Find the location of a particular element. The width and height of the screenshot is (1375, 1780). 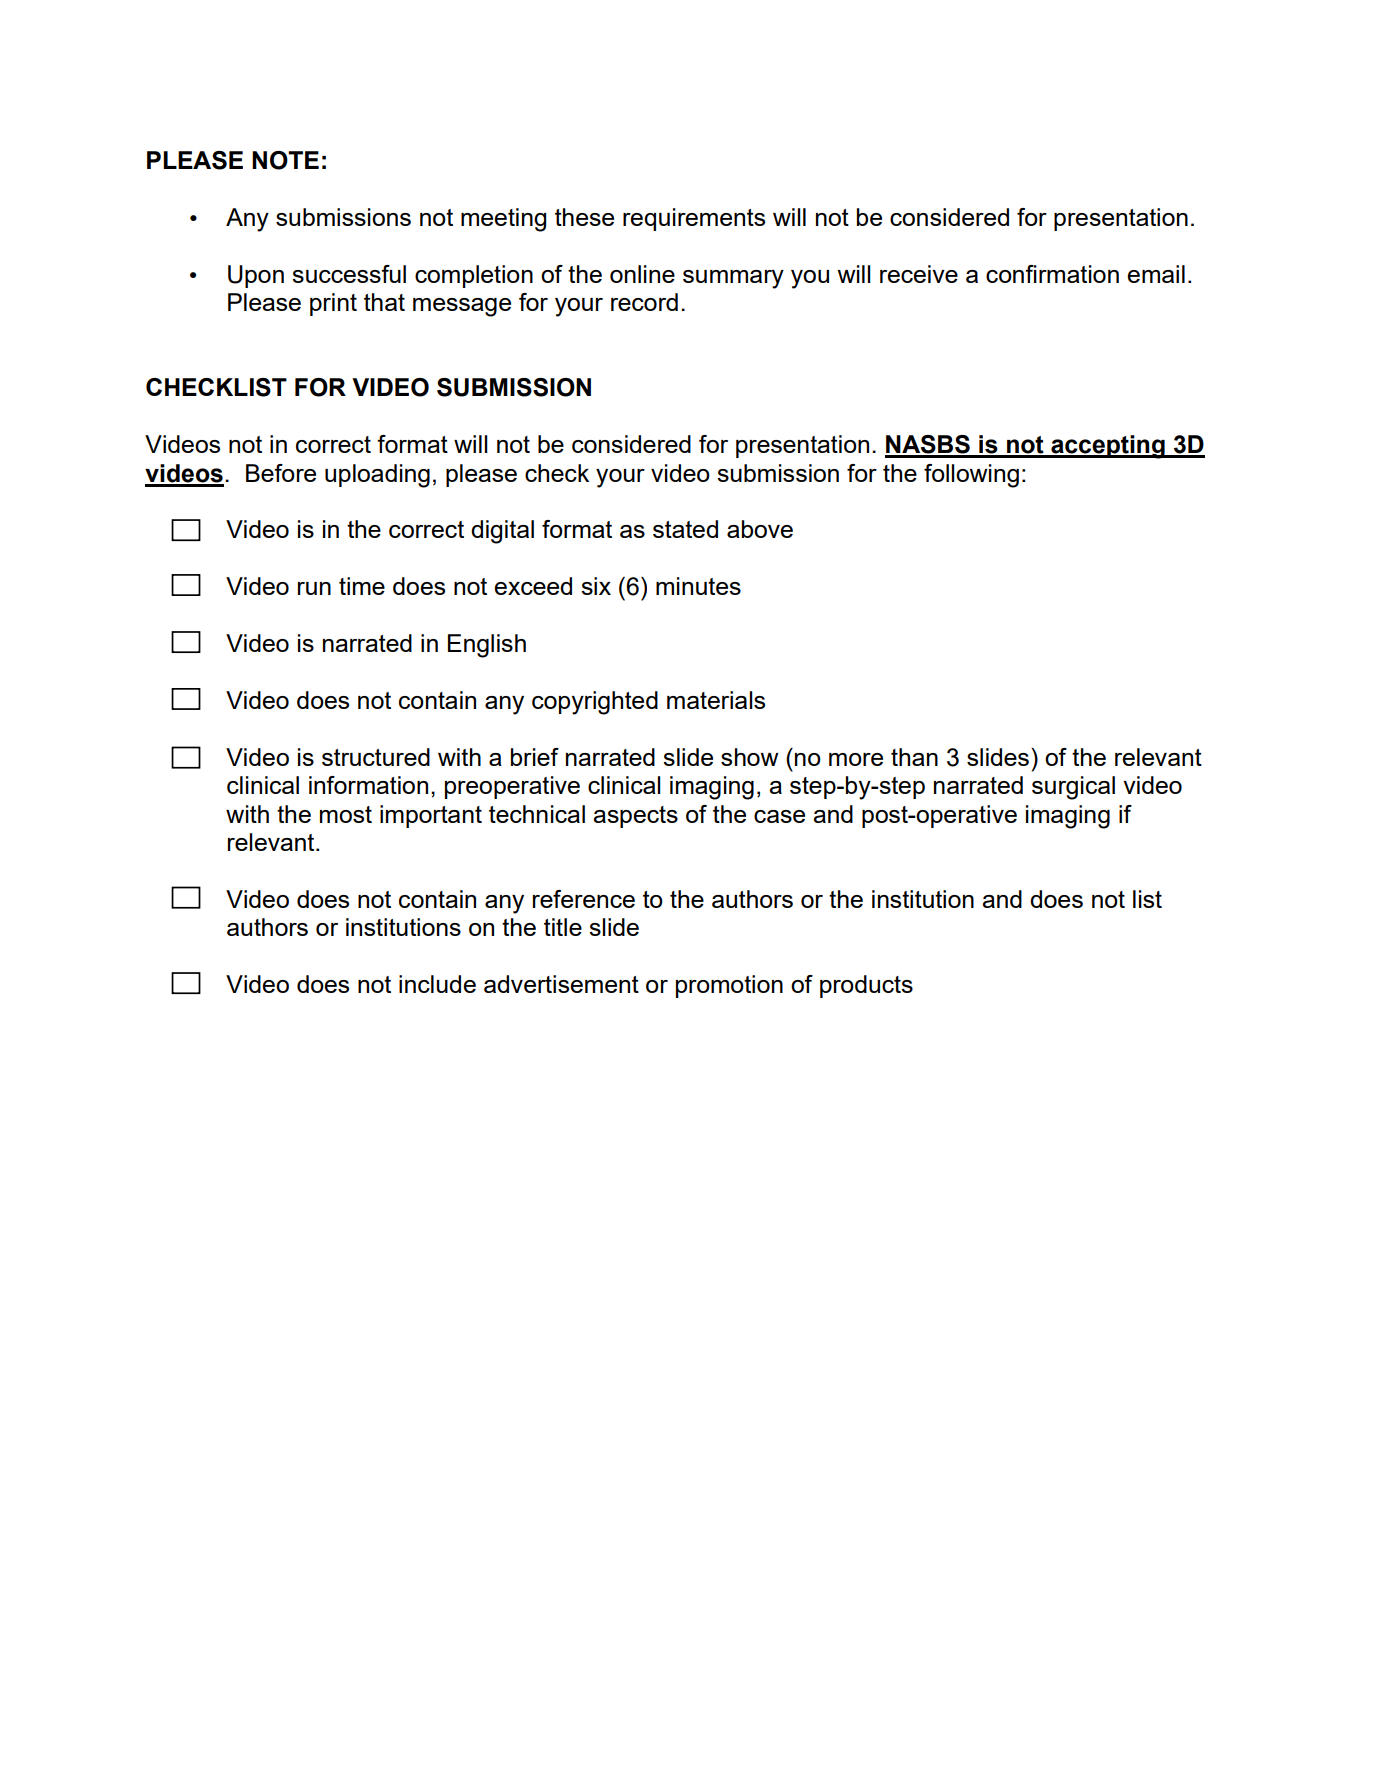

print is located at coordinates (333, 304).
